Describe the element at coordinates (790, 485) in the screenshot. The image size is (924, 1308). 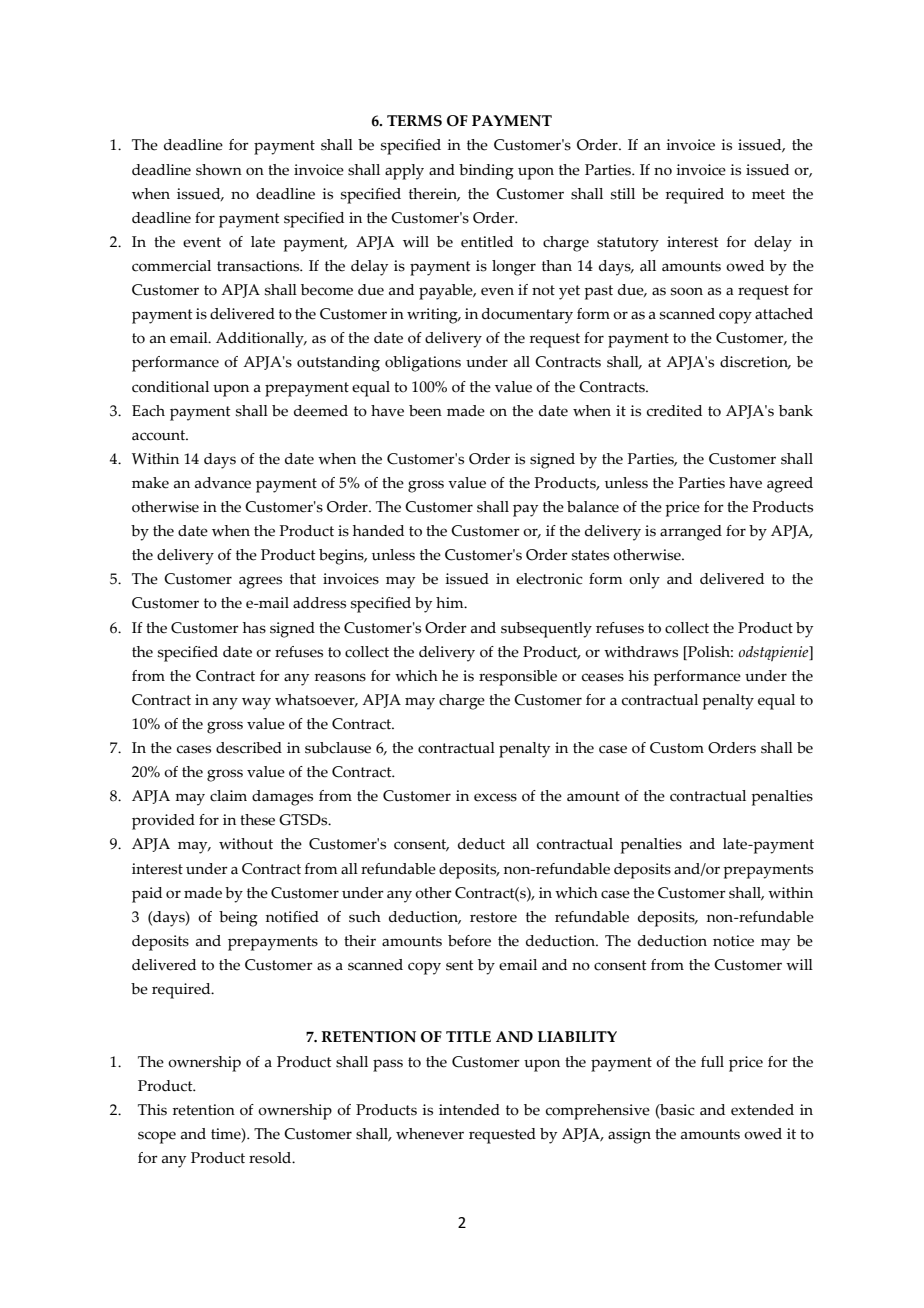
I see `agreed` at that location.
